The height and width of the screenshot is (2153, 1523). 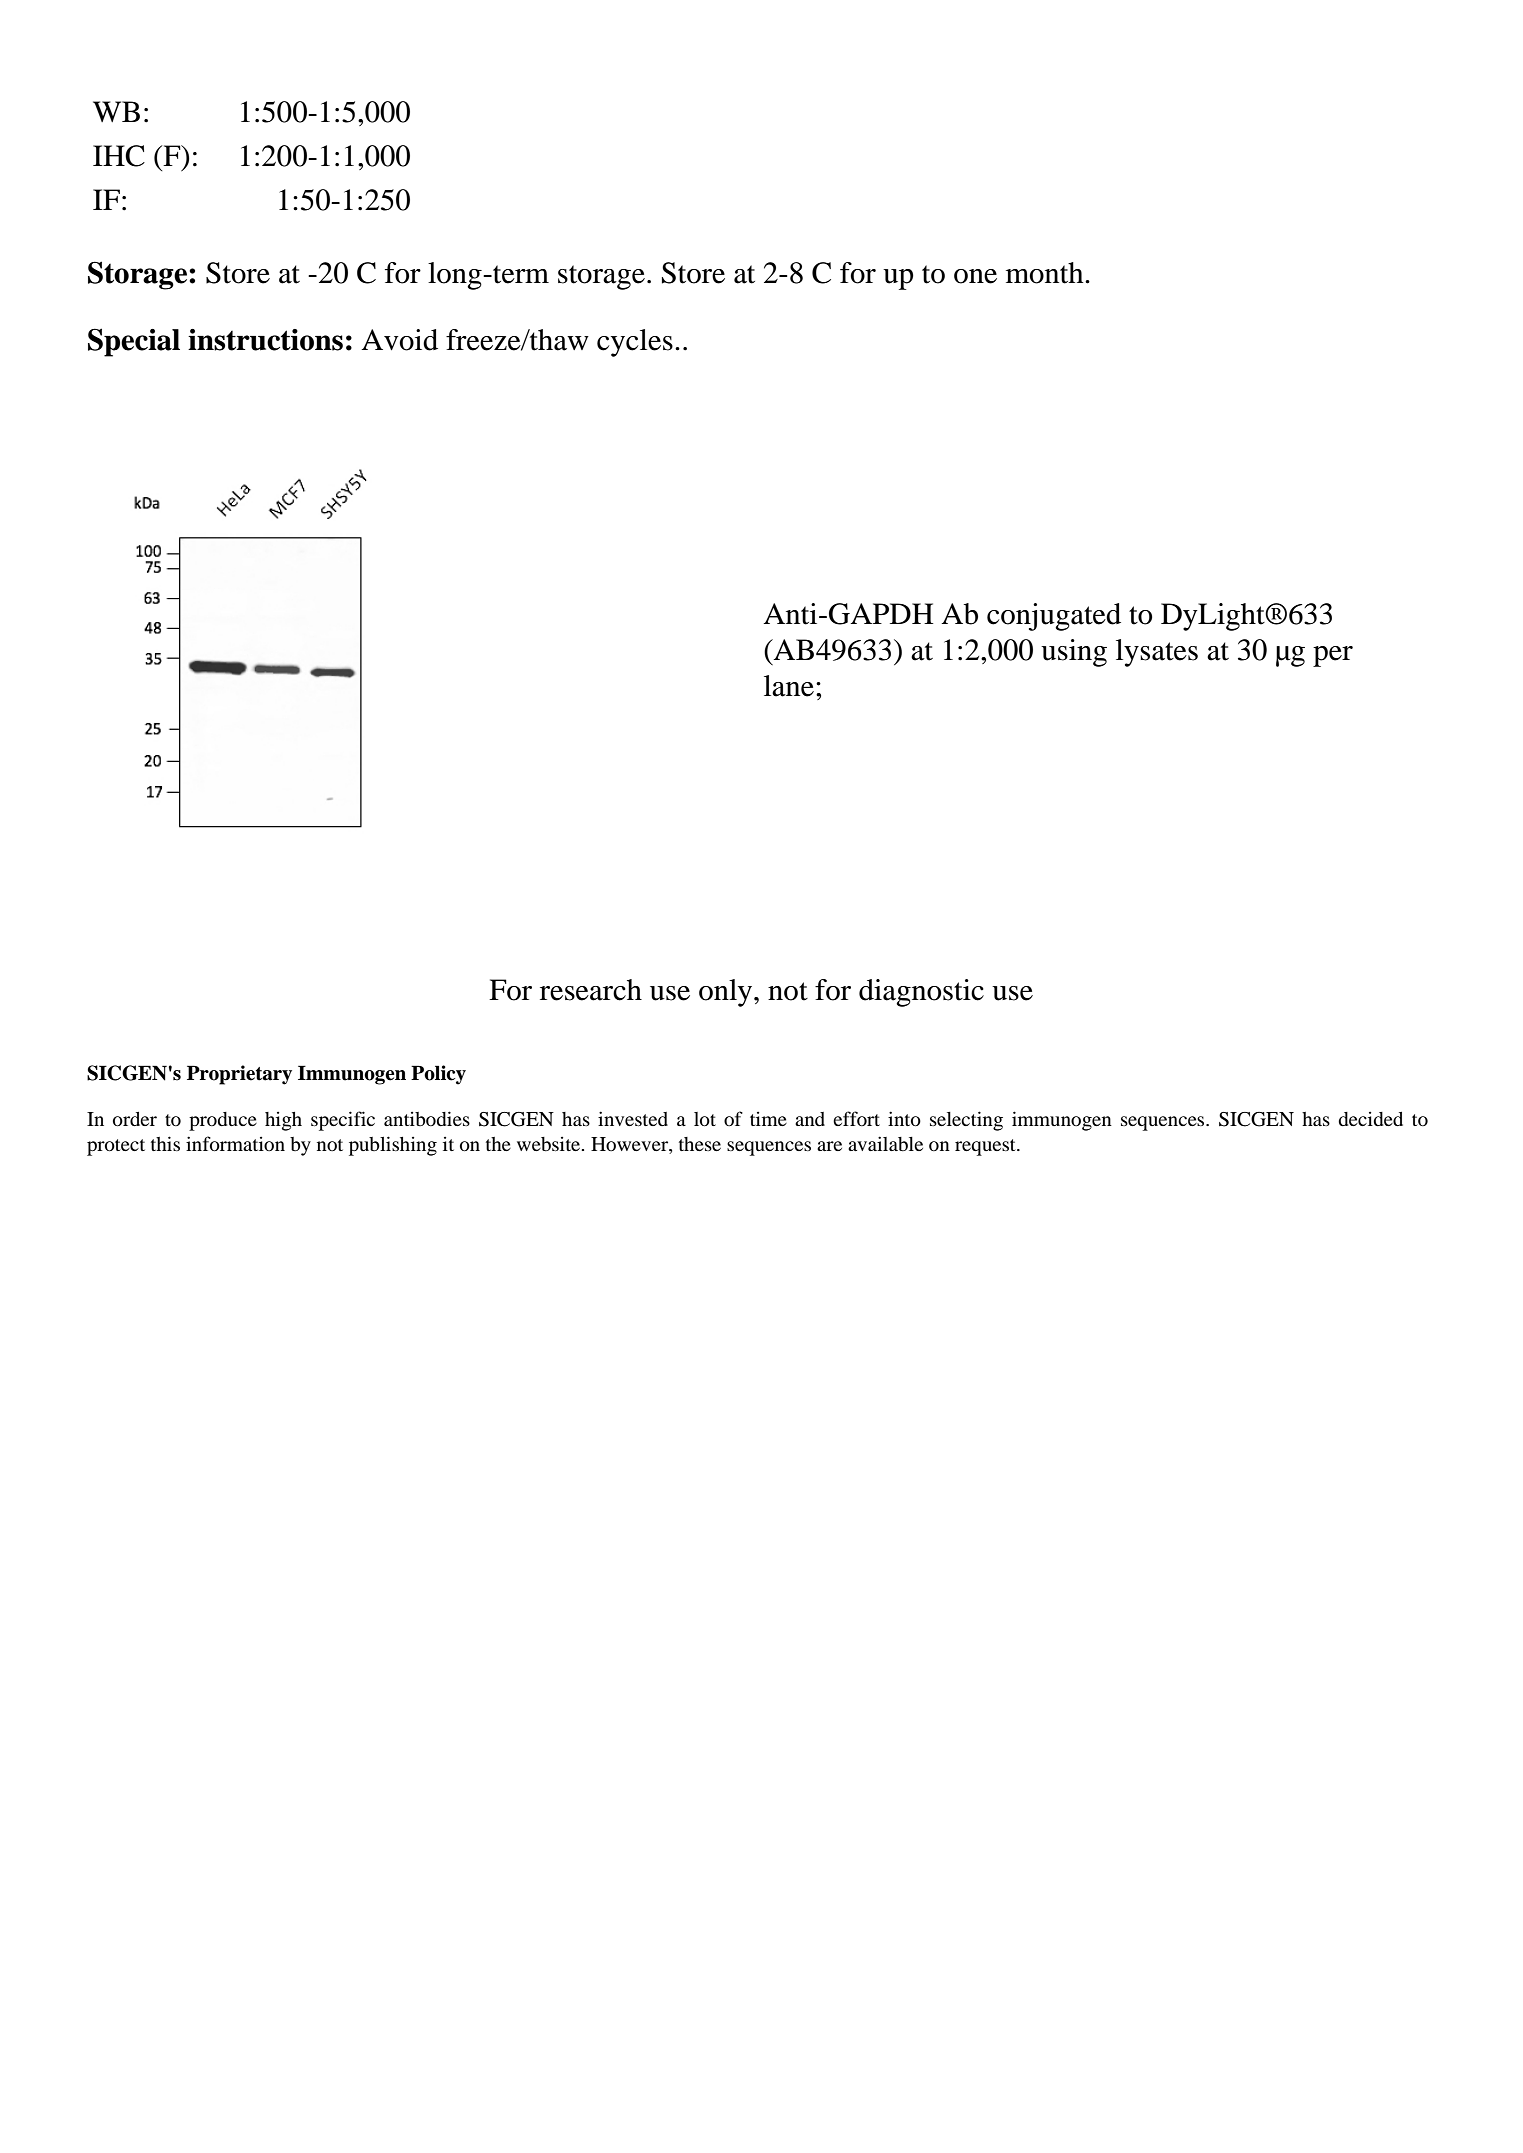 What do you see at coordinates (1046, 273) in the screenshot?
I see `month` at bounding box center [1046, 273].
